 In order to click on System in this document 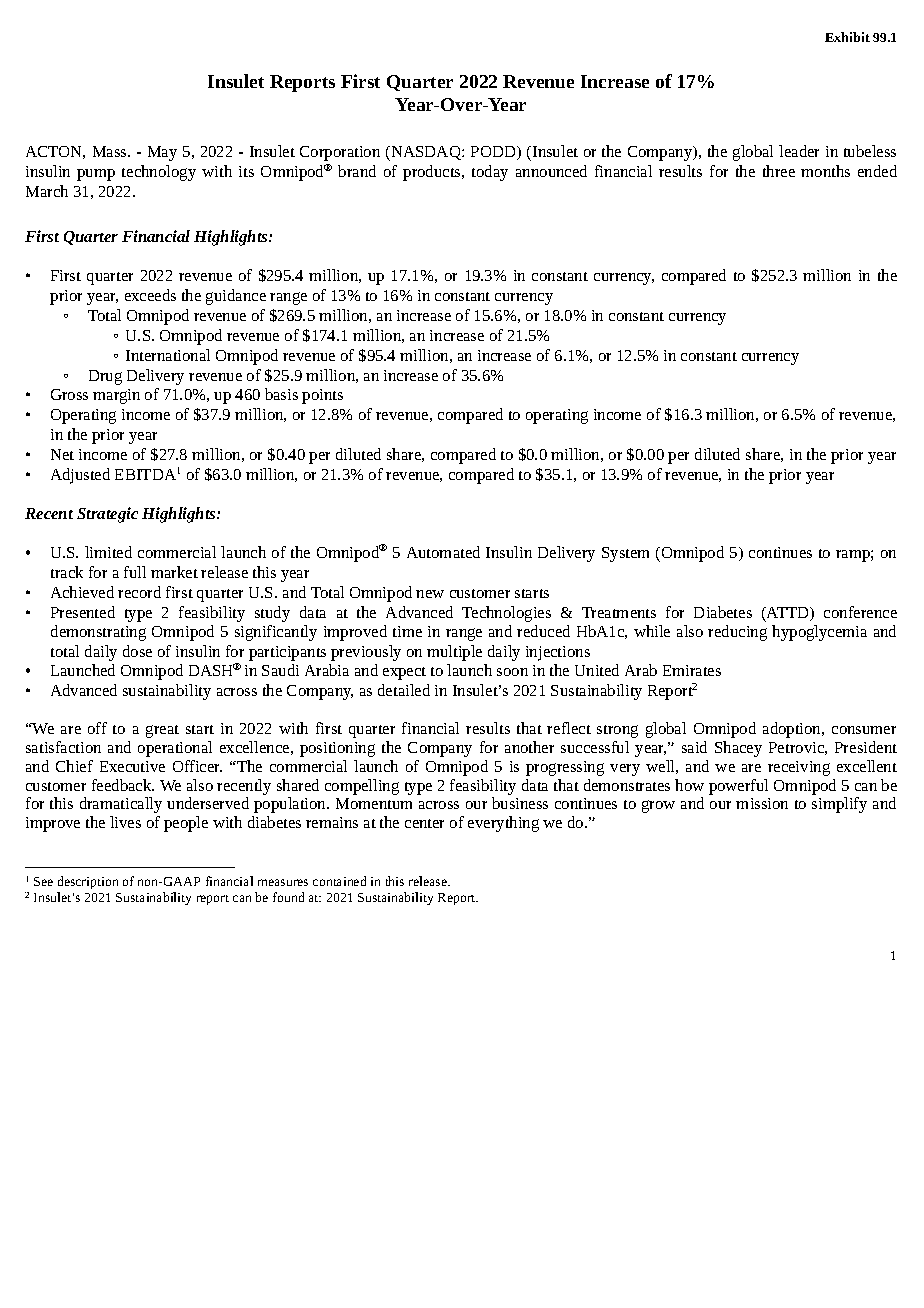, I will do `click(625, 554)`.
